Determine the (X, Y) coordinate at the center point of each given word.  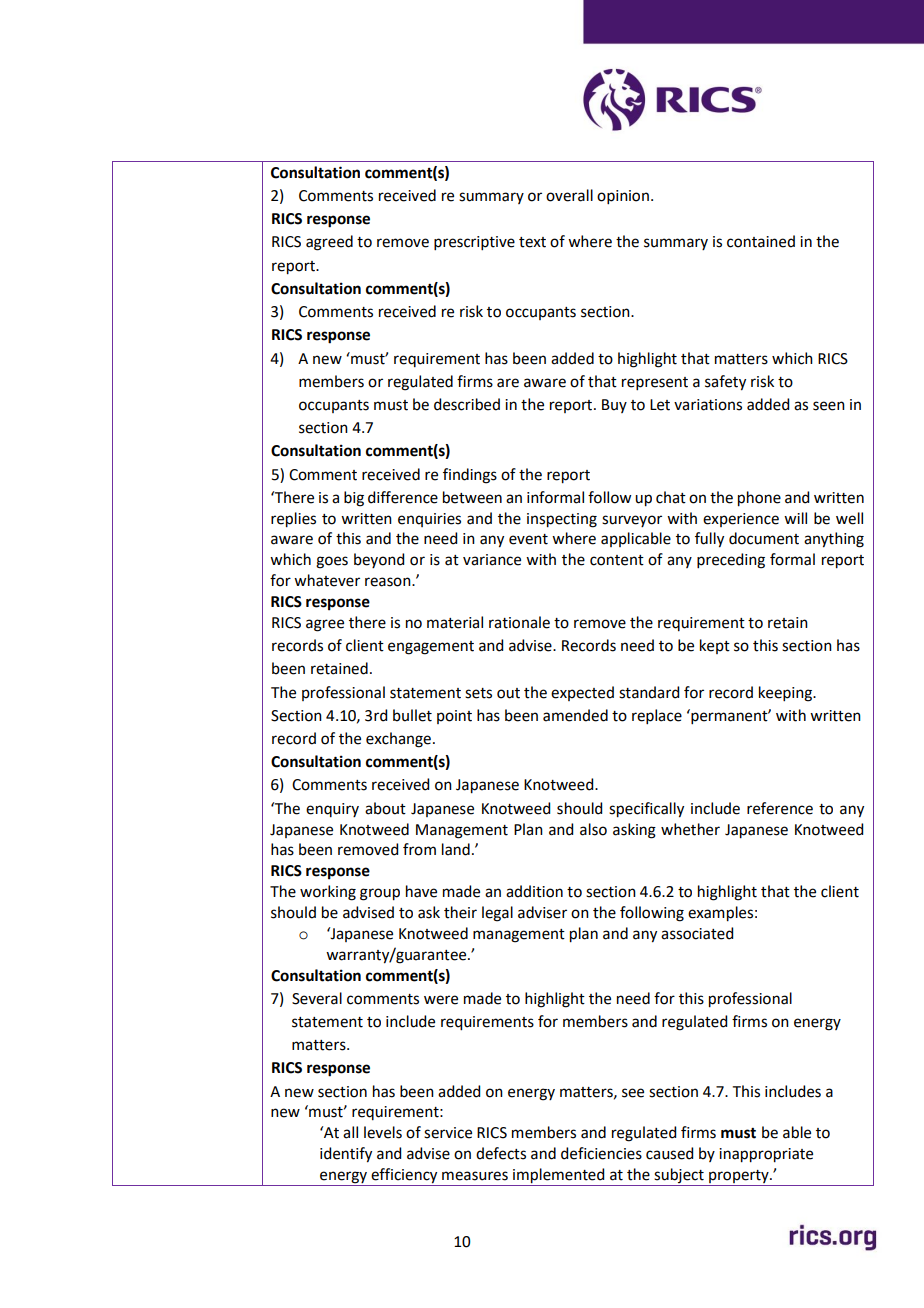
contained (761, 241)
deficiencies (601, 1153)
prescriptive (474, 243)
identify (346, 1155)
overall (569, 195)
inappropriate (766, 1155)
